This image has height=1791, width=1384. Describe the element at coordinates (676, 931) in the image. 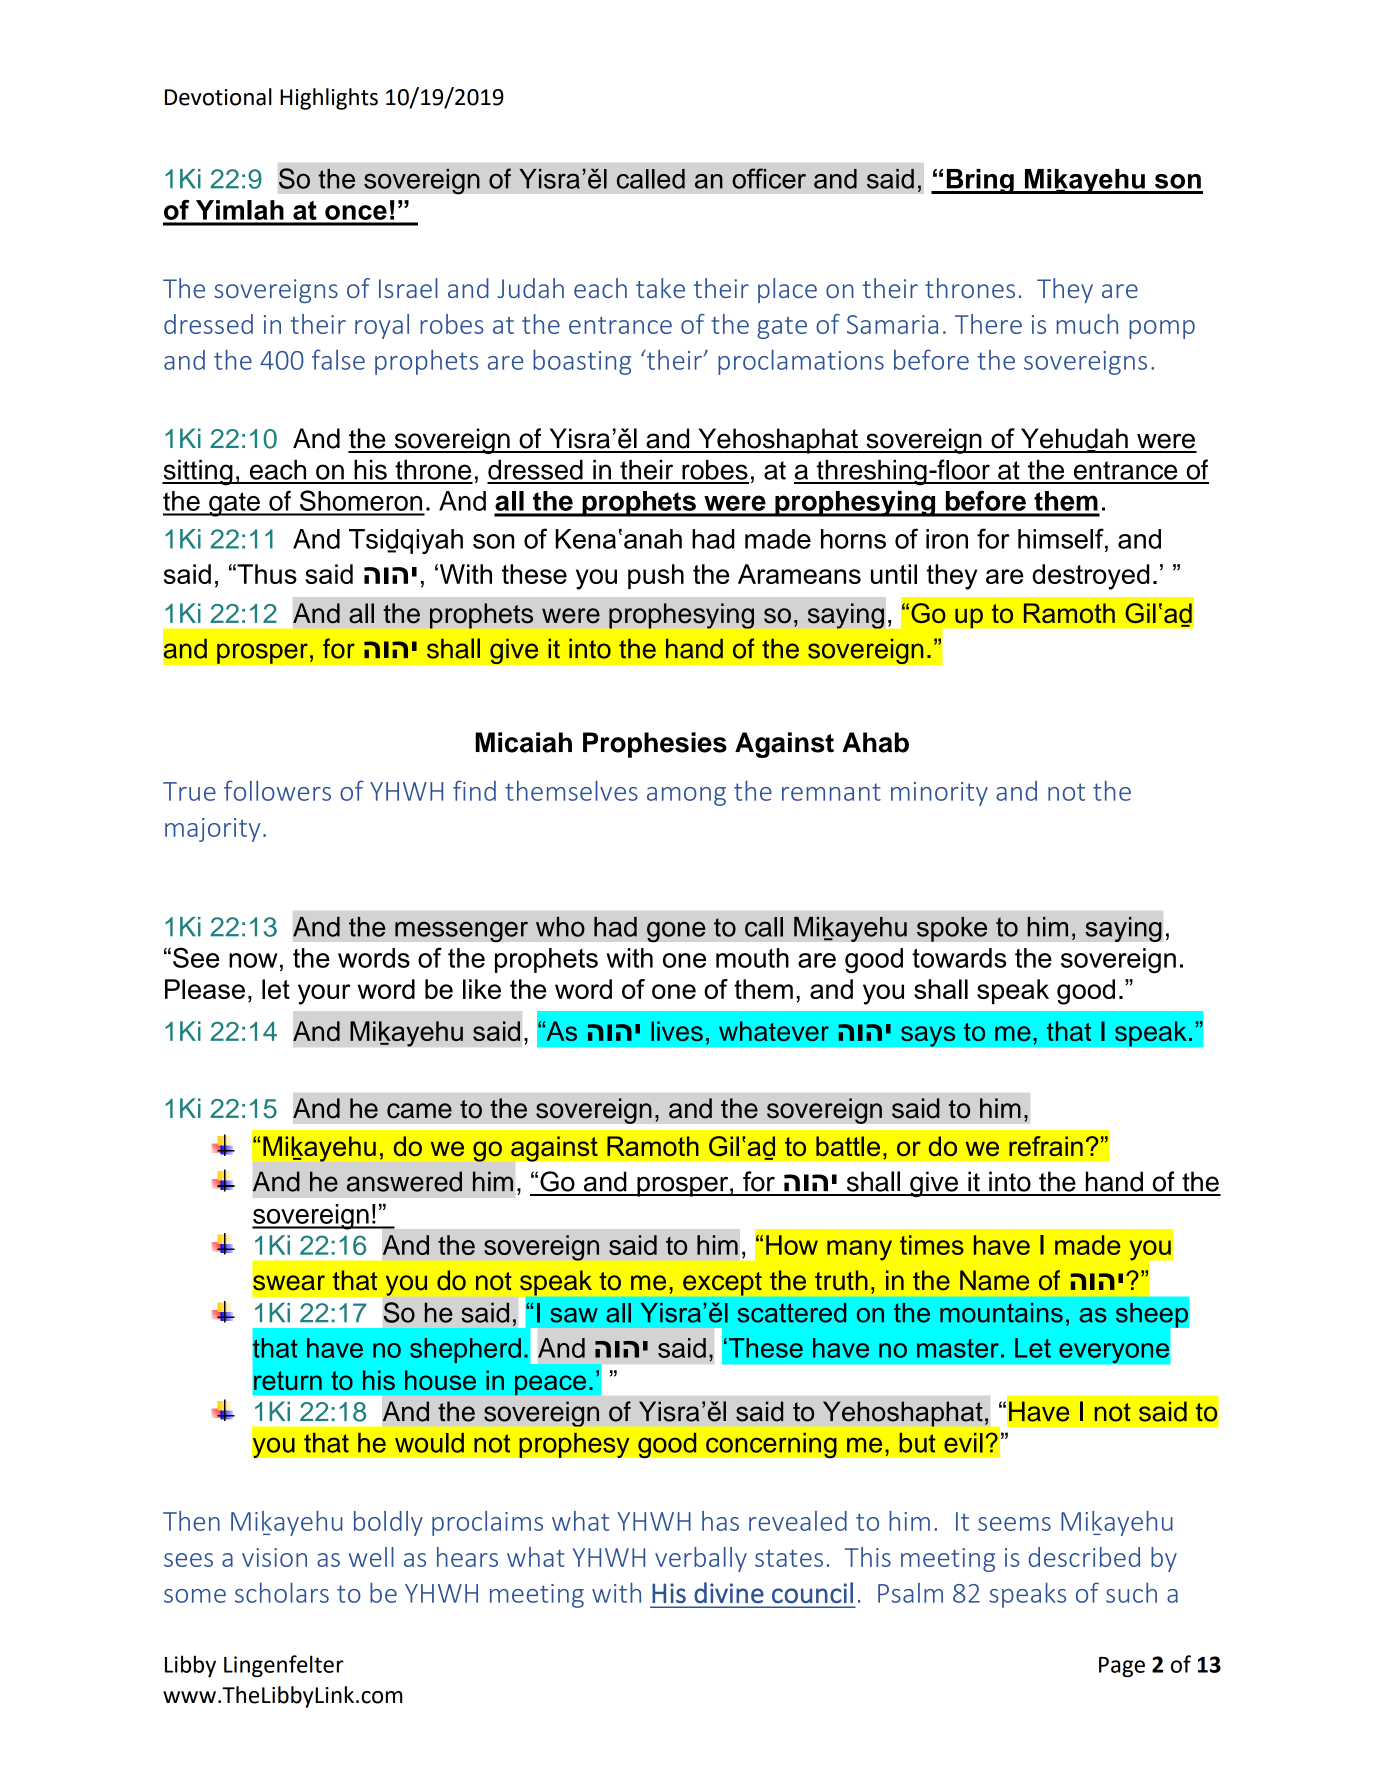

I see `gone` at that location.
